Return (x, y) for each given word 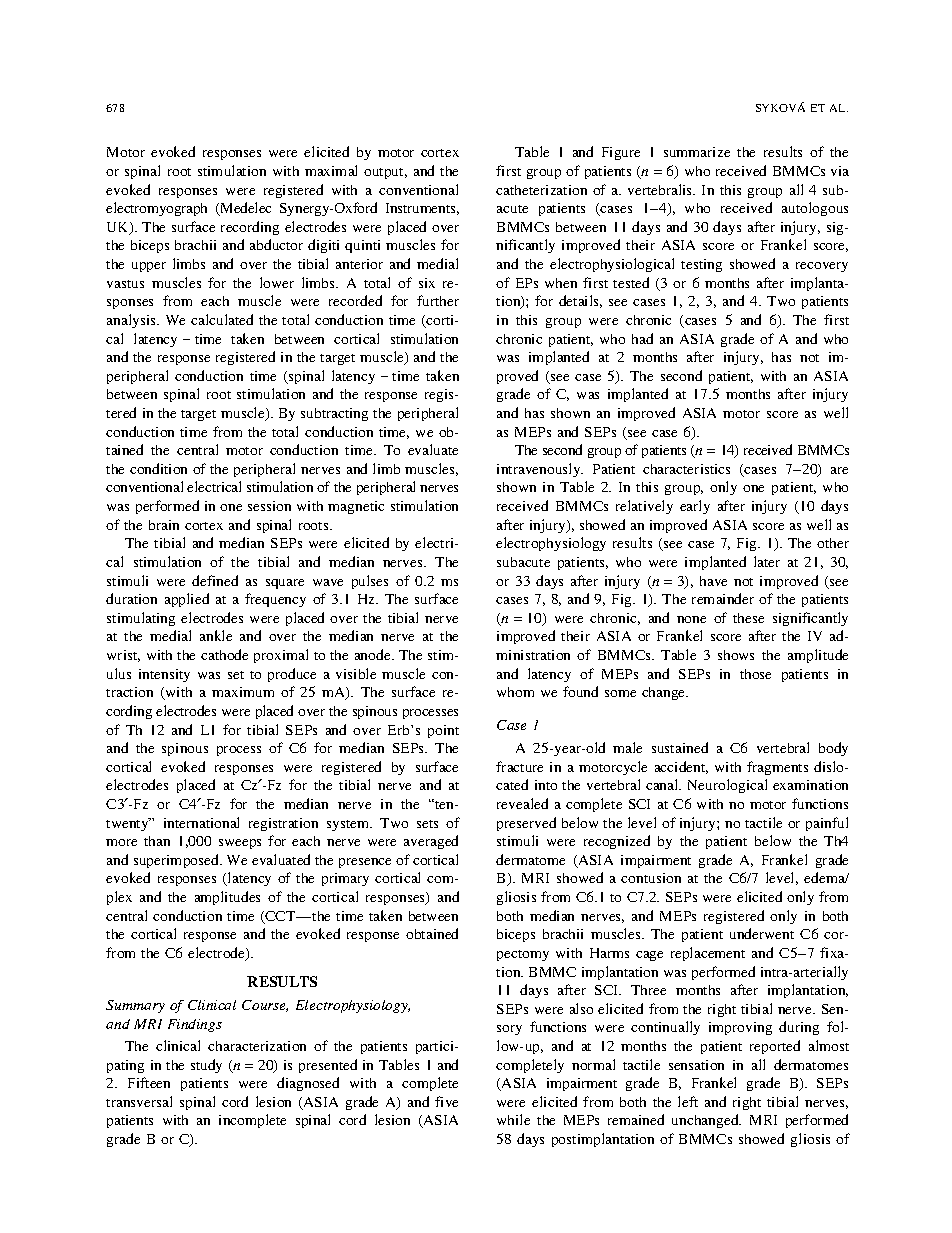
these (748, 618)
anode (374, 654)
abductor (276, 244)
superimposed (177, 861)
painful (827, 824)
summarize (697, 152)
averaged (431, 842)
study (206, 1066)
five (446, 1101)
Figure (621, 153)
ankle (216, 635)
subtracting (334, 414)
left (688, 1101)
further (438, 300)
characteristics (686, 469)
